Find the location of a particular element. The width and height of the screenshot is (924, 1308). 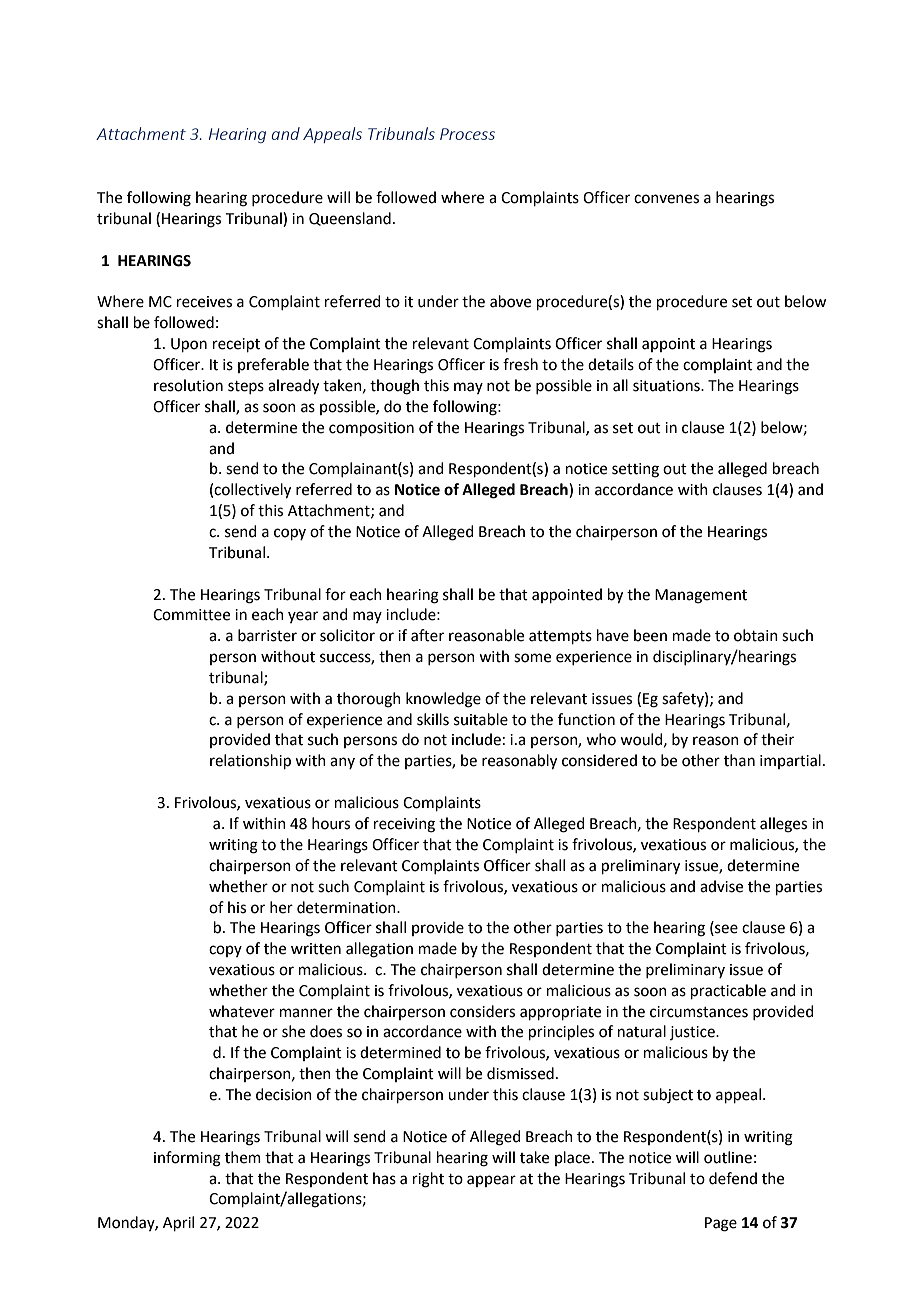

Process is located at coordinates (467, 134).
